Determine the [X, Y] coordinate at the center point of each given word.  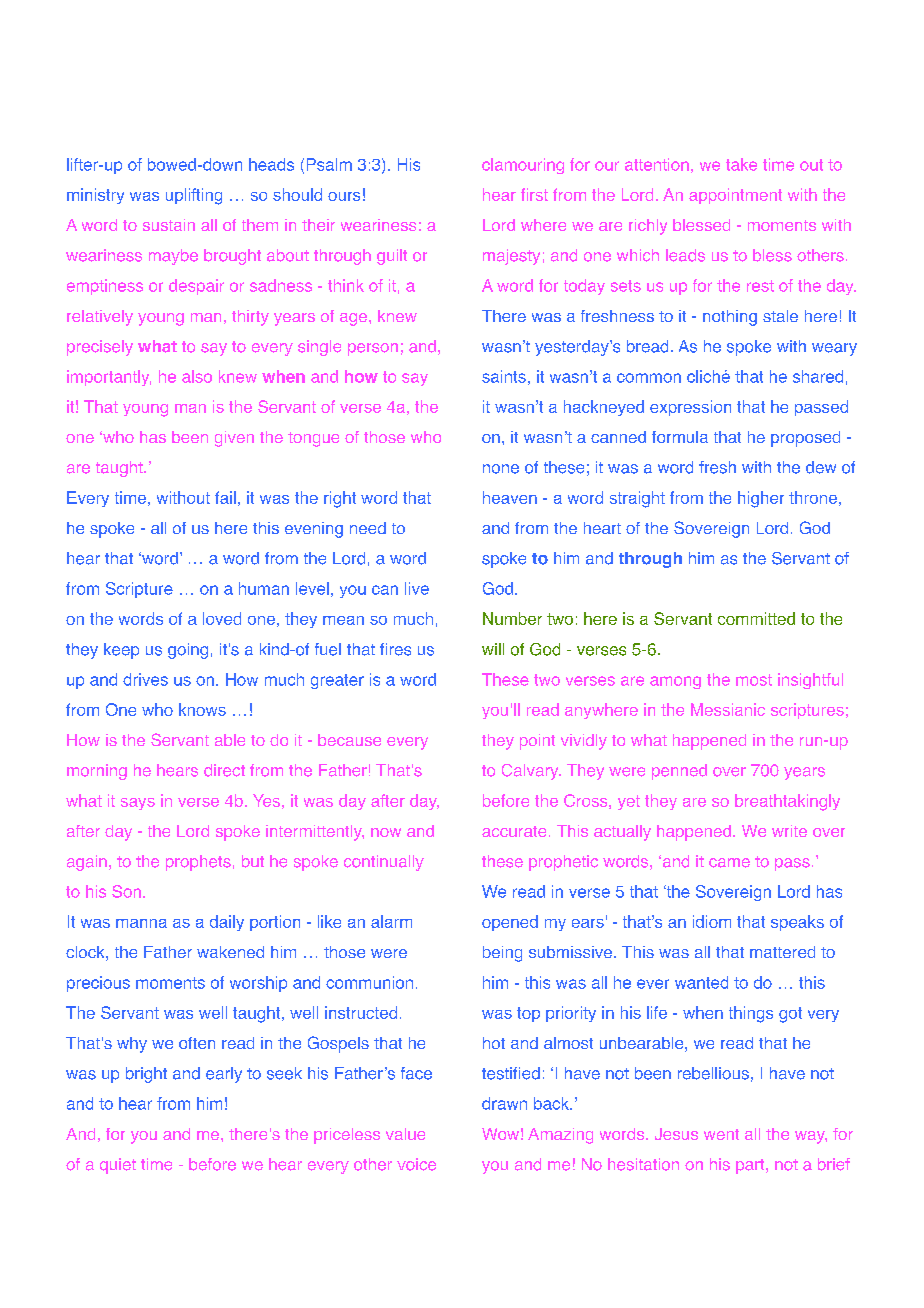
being [502, 954]
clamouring [523, 166]
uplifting [194, 196]
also [197, 376]
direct [224, 770]
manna [141, 923]
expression [690, 408]
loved [222, 618]
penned [679, 772]
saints [504, 376]
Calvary [531, 772]
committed [756, 618]
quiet [118, 1166]
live [417, 588]
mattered [782, 952]
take [741, 164]
